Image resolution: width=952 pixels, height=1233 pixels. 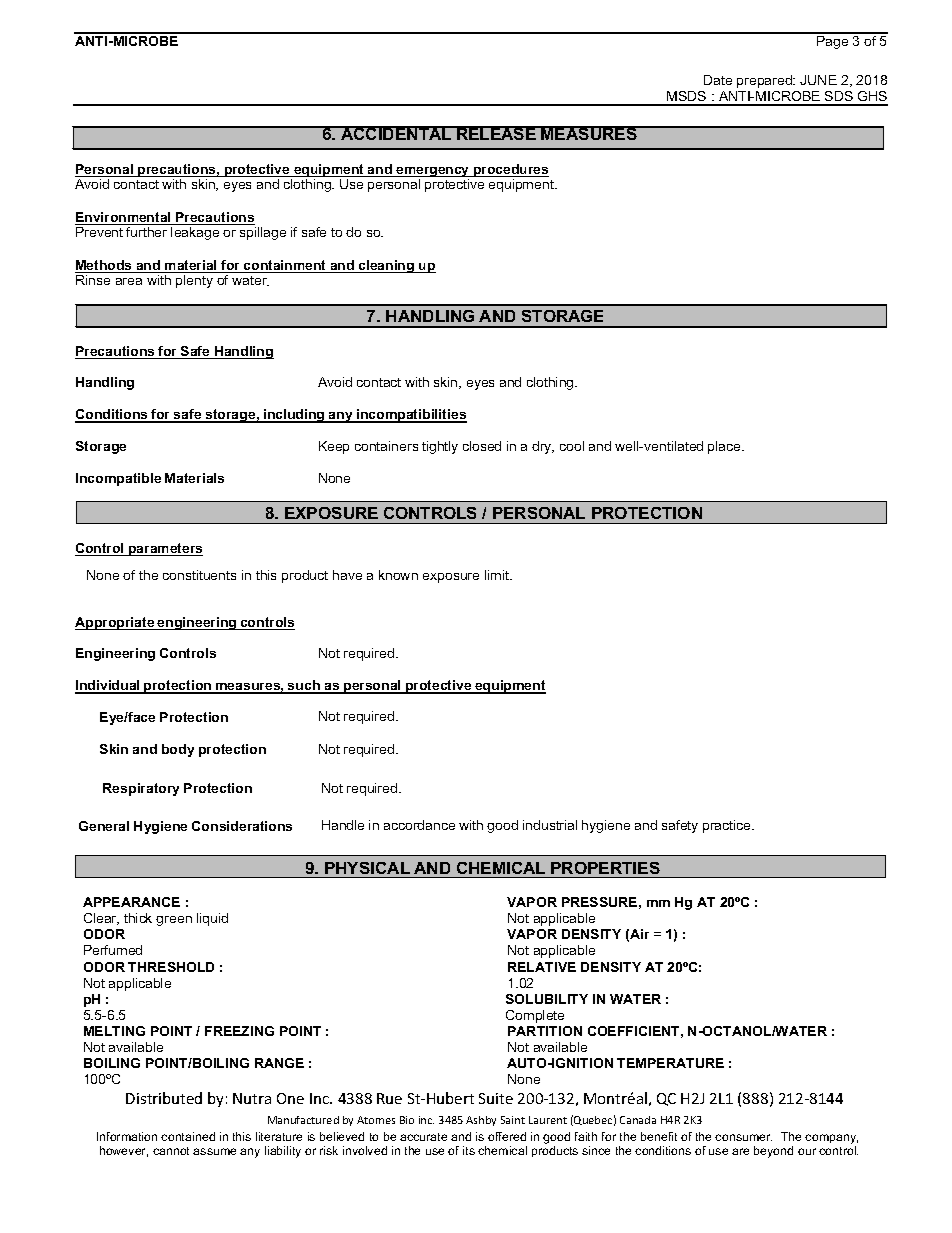 What do you see at coordinates (131, 902) in the screenshot?
I see `APPEARANCE` at bounding box center [131, 902].
